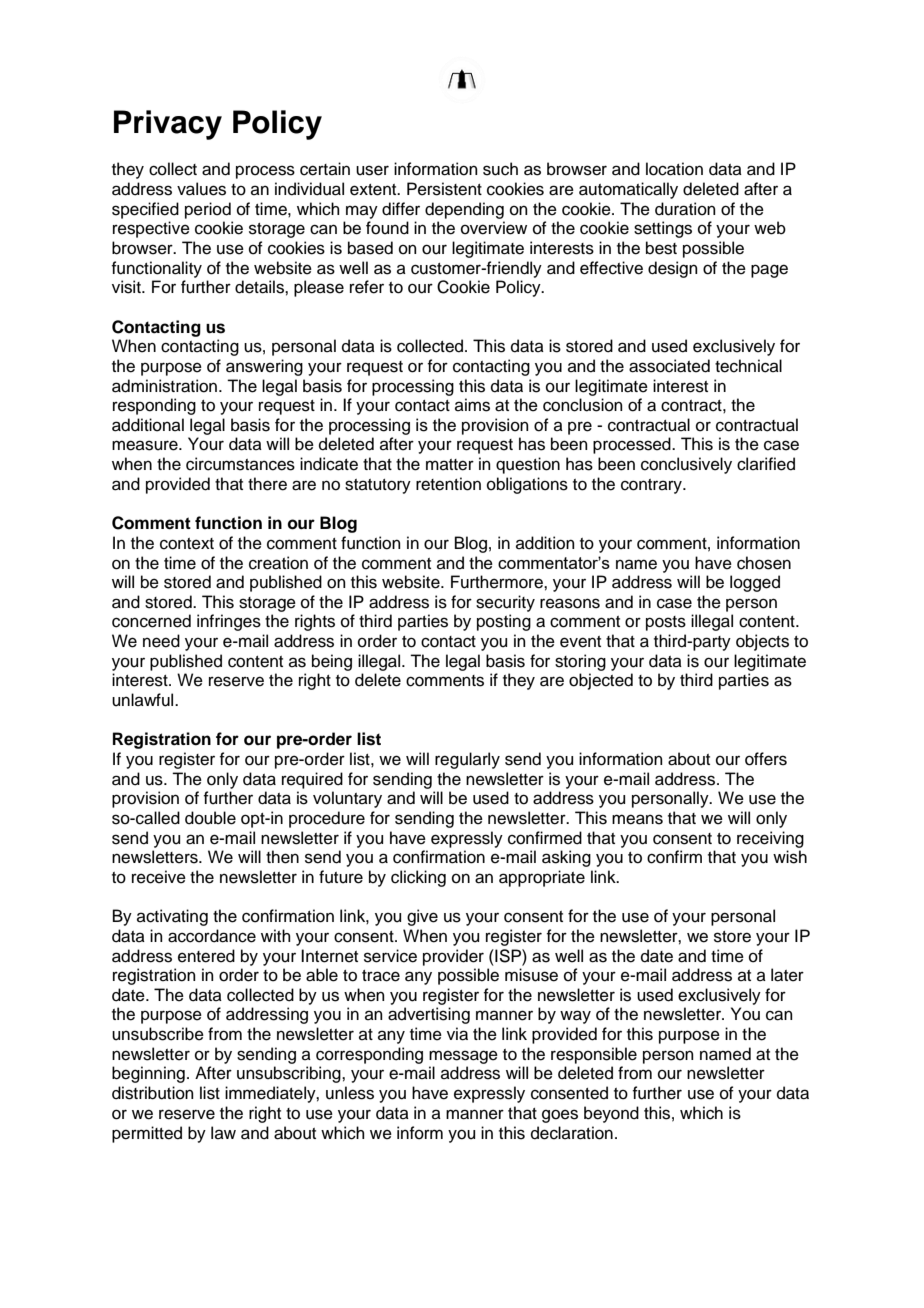  I want to click on technical, so click(748, 366).
